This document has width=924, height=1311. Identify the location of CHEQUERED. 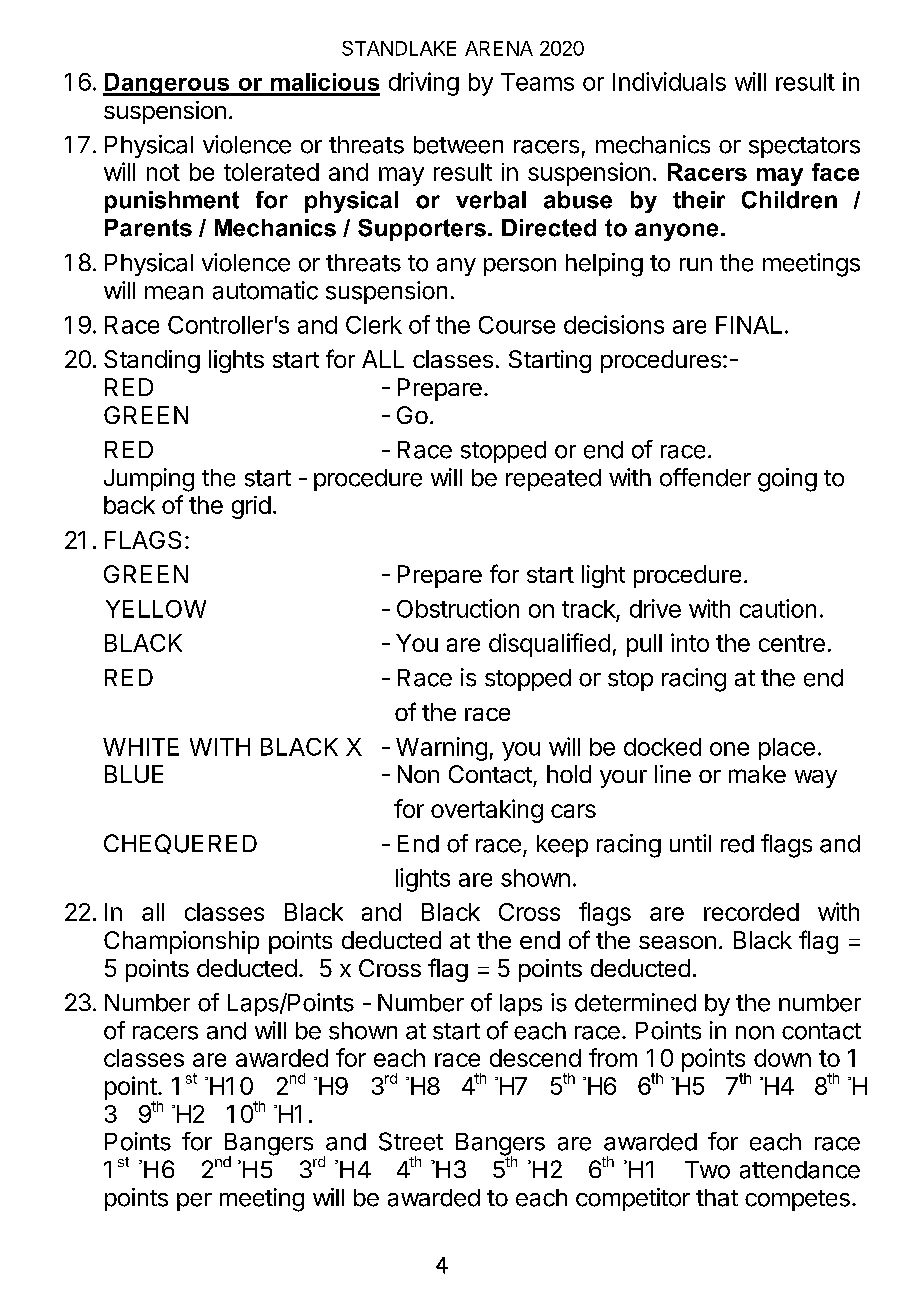
(180, 844).
